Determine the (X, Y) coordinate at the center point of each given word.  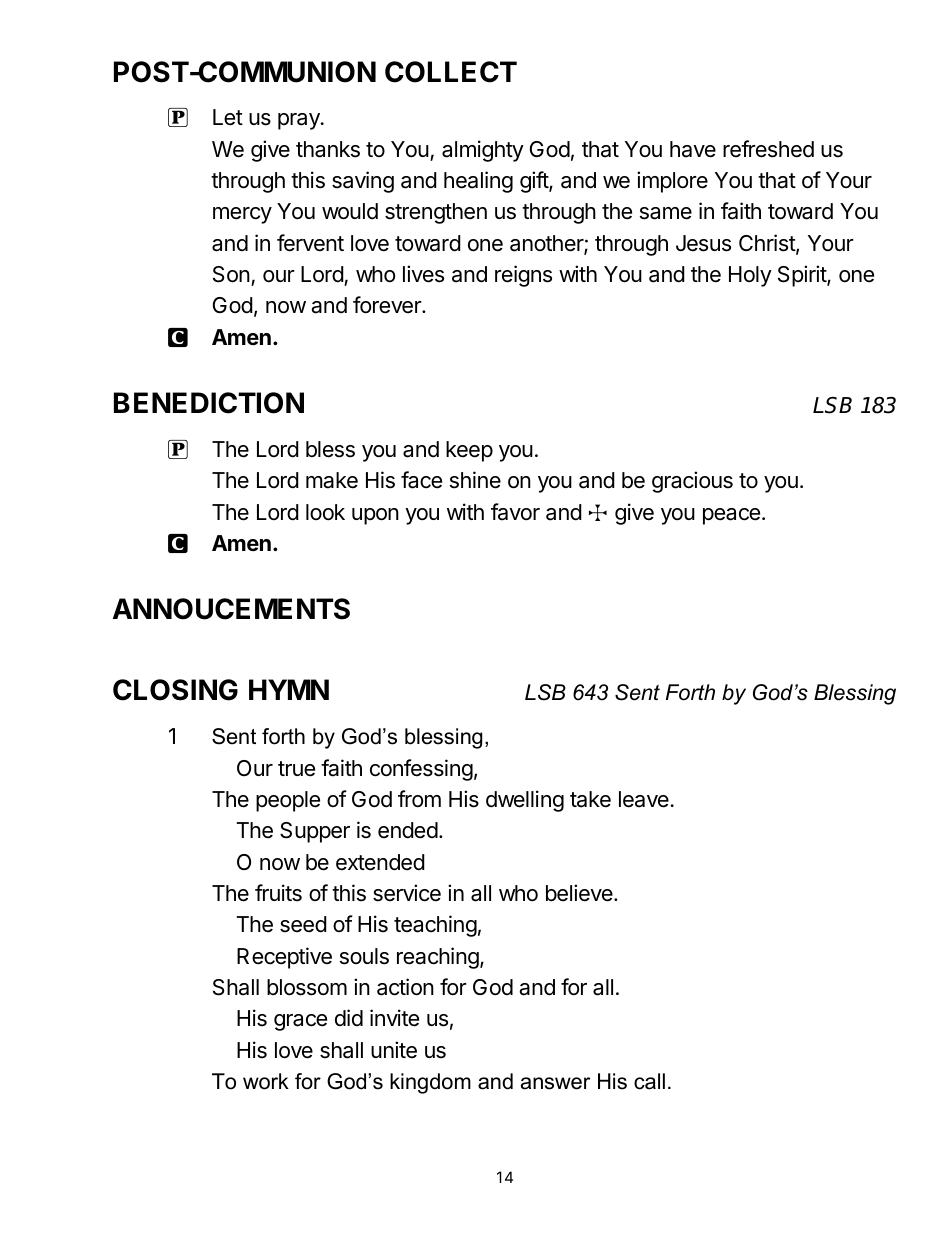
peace (731, 516)
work (266, 1081)
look (325, 512)
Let (228, 117)
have (693, 149)
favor (515, 512)
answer (555, 1083)
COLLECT (451, 72)
